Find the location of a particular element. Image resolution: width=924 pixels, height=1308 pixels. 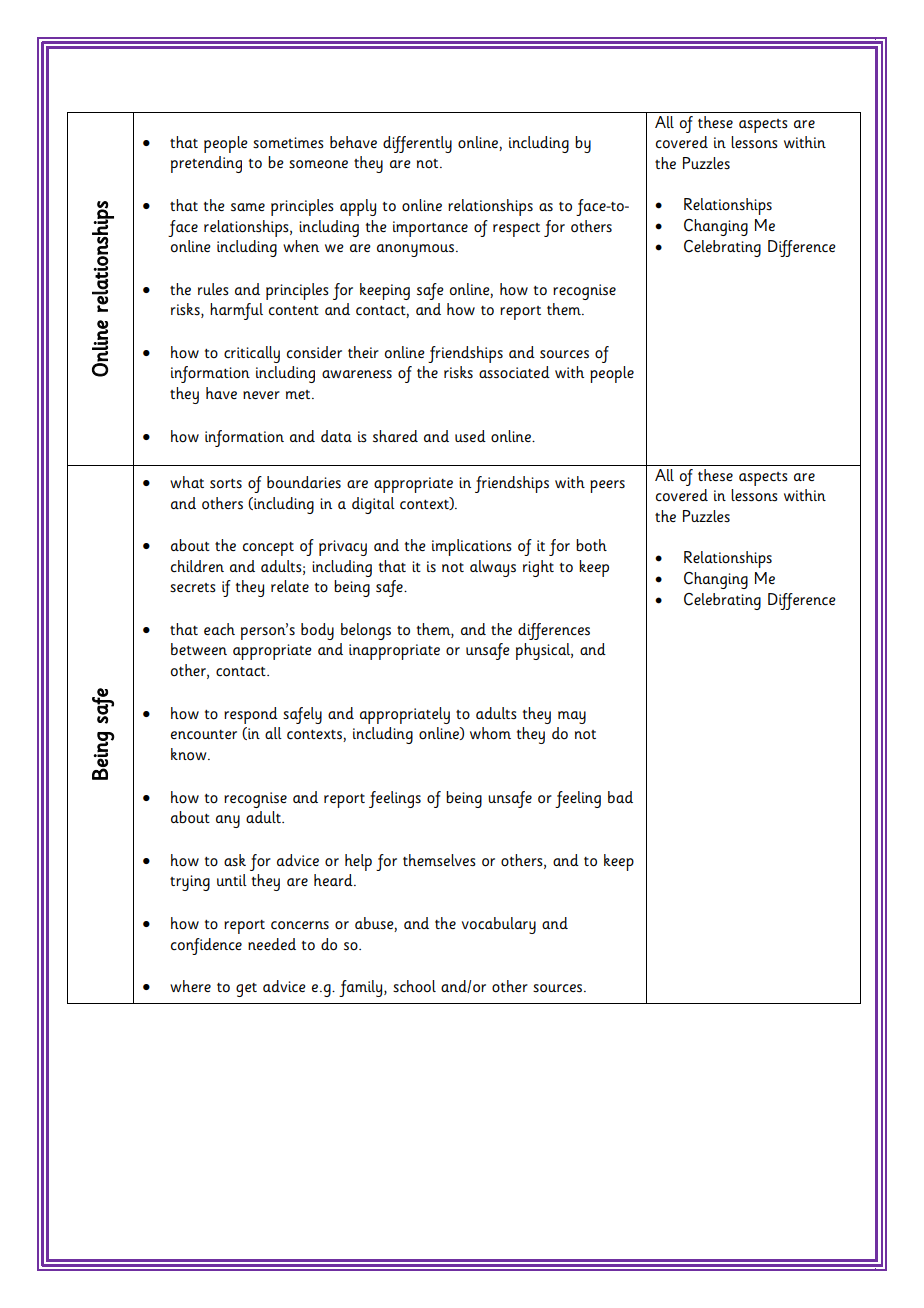

vocabulary is located at coordinates (499, 925).
